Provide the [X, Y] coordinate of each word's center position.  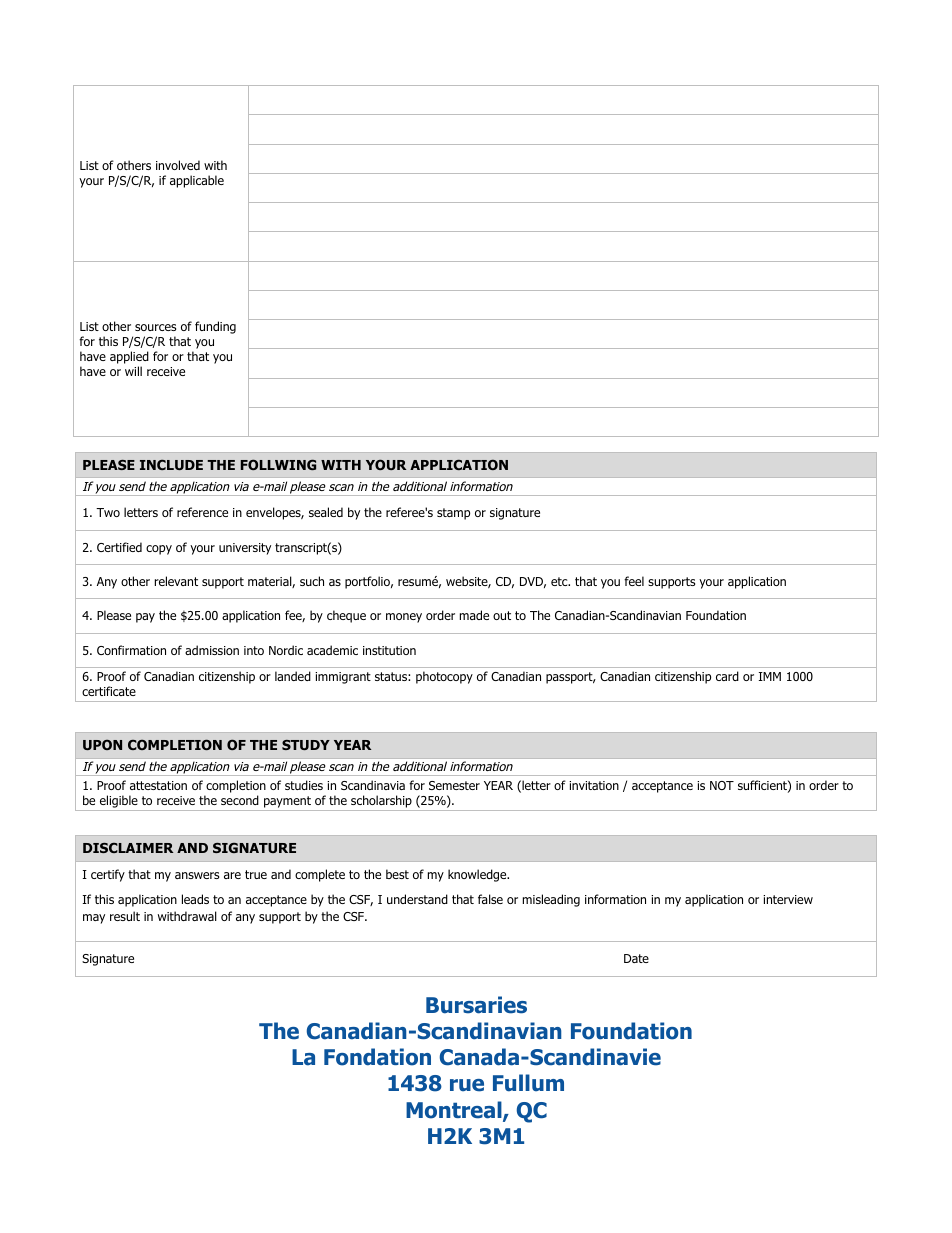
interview [788, 899]
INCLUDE [171, 465]
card [727, 676]
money [404, 618]
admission [212, 650]
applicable [197, 181]
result [125, 916]
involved [178, 165]
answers [197, 875]
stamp [453, 514]
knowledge [478, 875]
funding [215, 327]
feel [634, 581]
